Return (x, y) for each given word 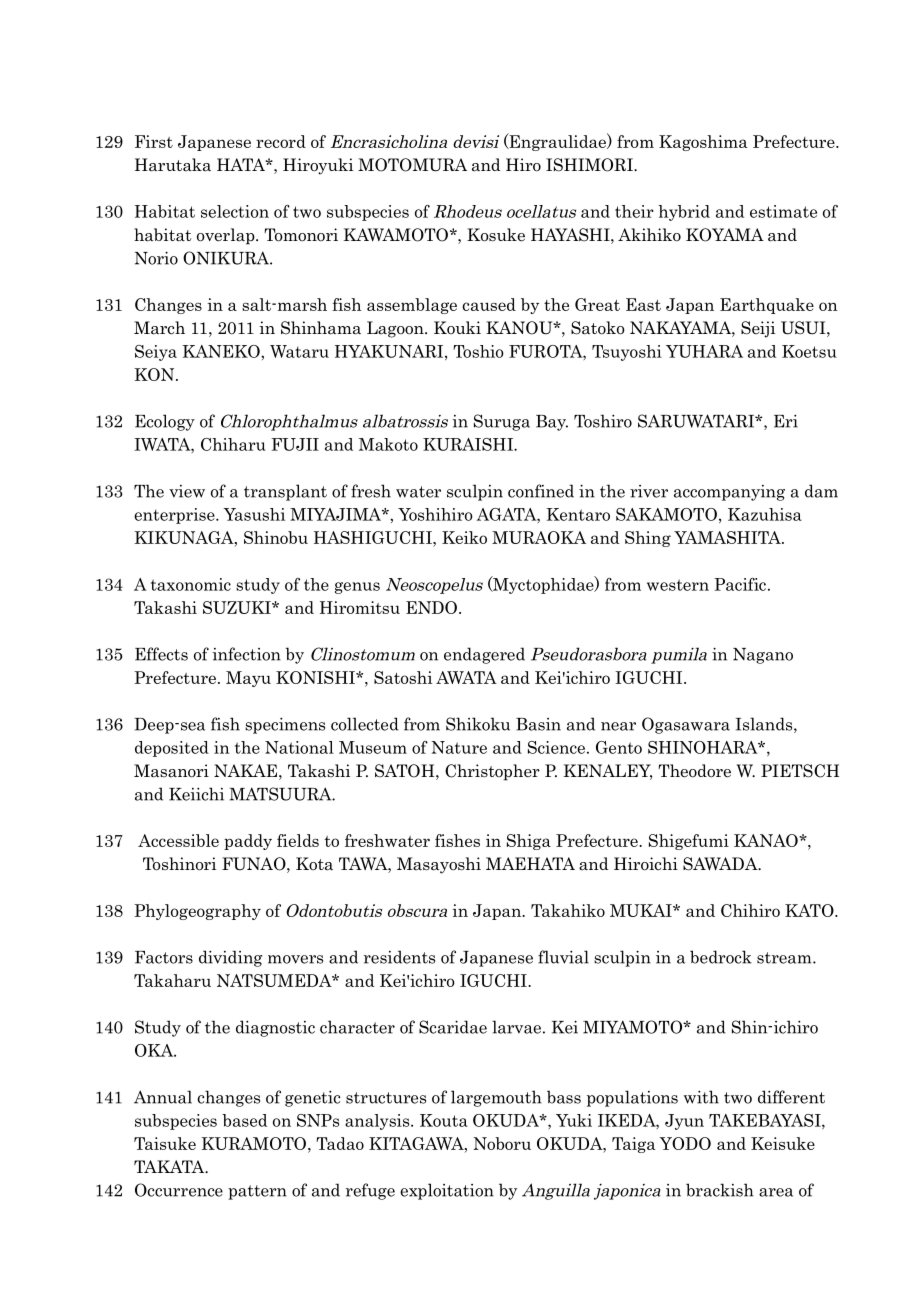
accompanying (729, 493)
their (634, 211)
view (187, 491)
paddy (248, 842)
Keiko (464, 537)
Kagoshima (703, 143)
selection (235, 211)
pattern (257, 1192)
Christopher (492, 772)
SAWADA (721, 864)
